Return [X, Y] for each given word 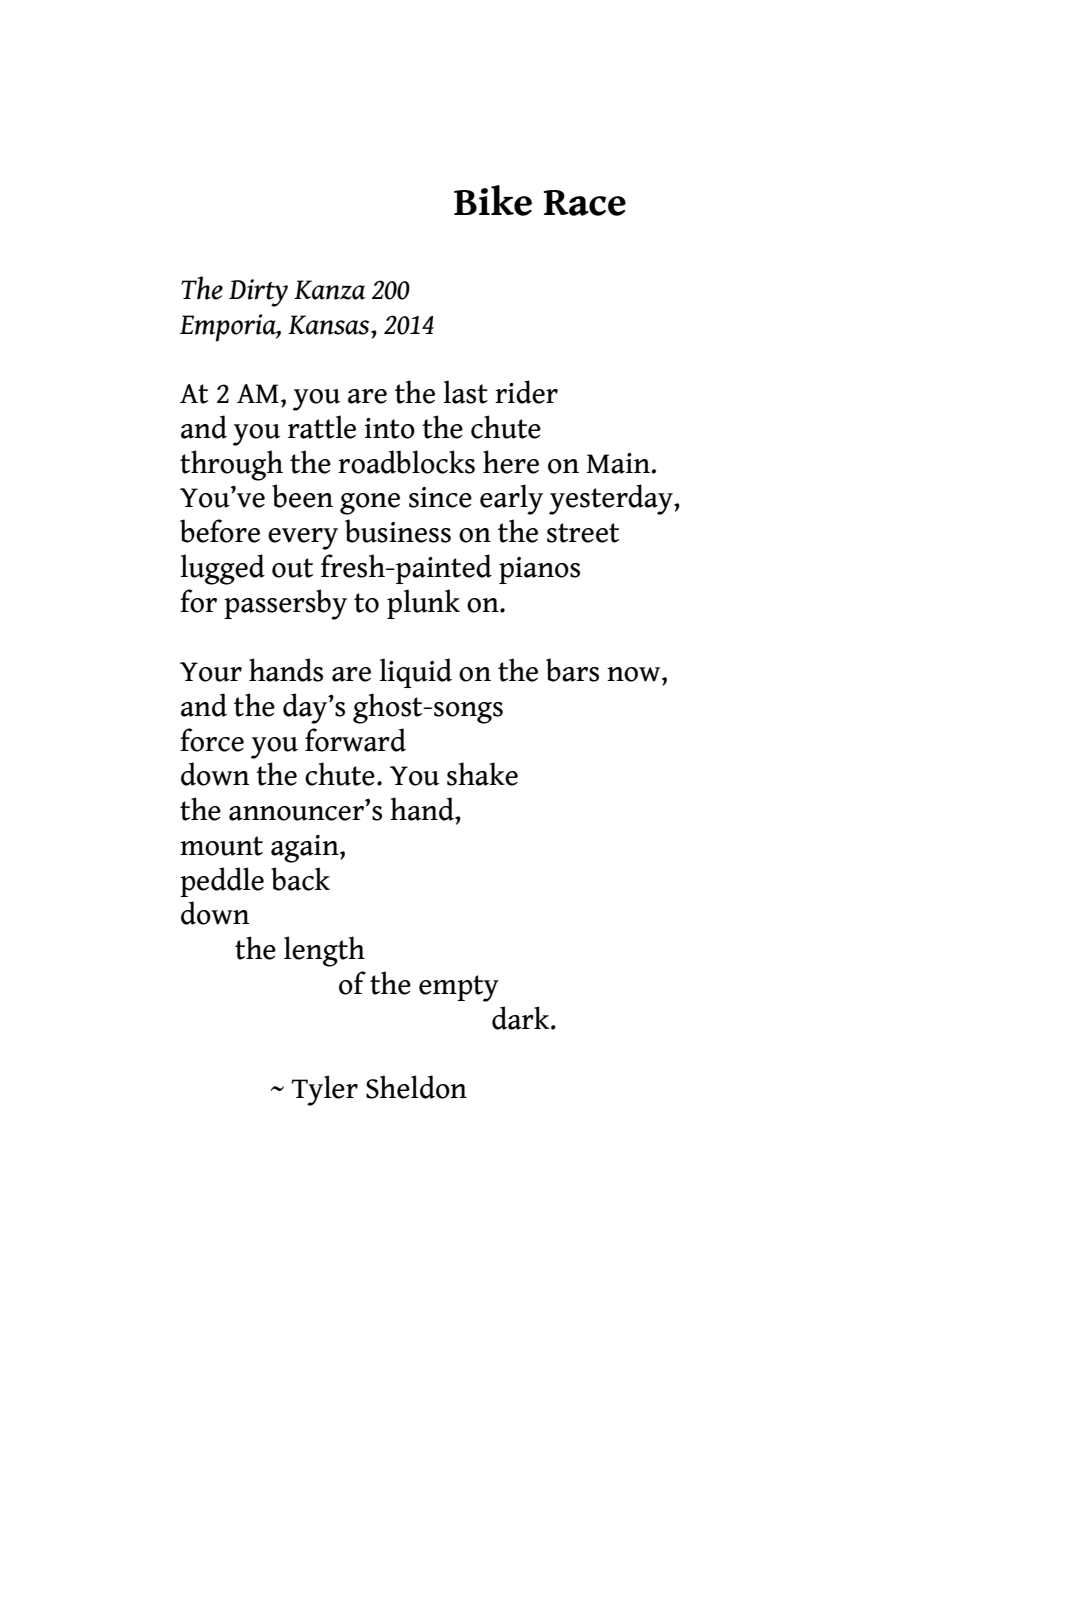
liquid [415, 673]
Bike [493, 200]
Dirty [258, 293]
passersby [285, 604]
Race [585, 203]
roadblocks [406, 462]
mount [221, 846]
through [231, 465]
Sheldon [416, 1087]
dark [522, 1018]
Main [618, 463]
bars [572, 670]
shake [482, 774]
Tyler [324, 1090]
